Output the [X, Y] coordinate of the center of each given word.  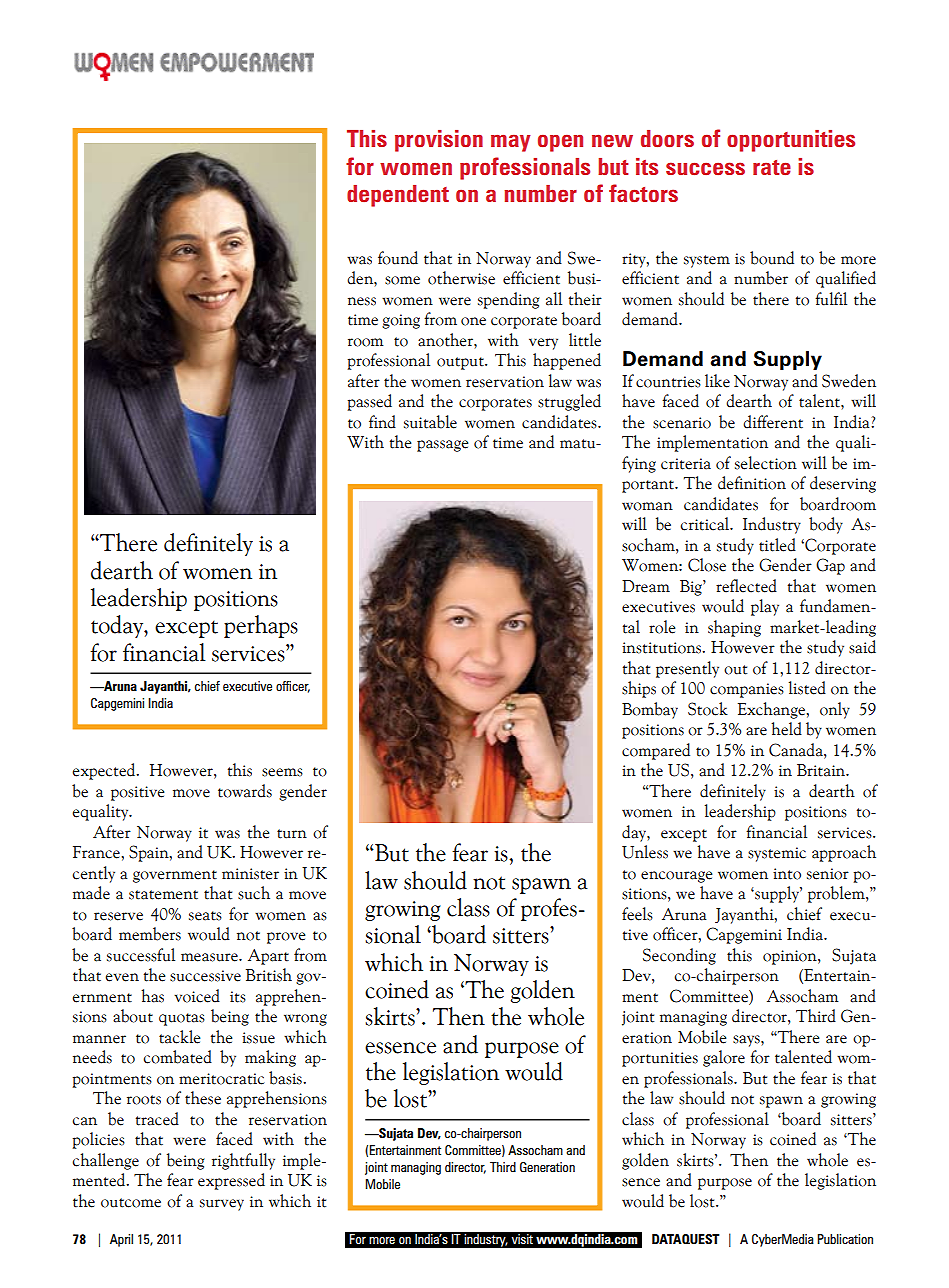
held [786, 729]
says [747, 1041]
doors [667, 138]
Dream [646, 586]
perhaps [261, 626]
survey [222, 1205]
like [717, 381]
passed [370, 402]
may [510, 143]
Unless [645, 852]
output [461, 363]
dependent [398, 196]
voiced [197, 996]
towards [245, 791]
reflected [746, 586]
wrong [305, 1020]
